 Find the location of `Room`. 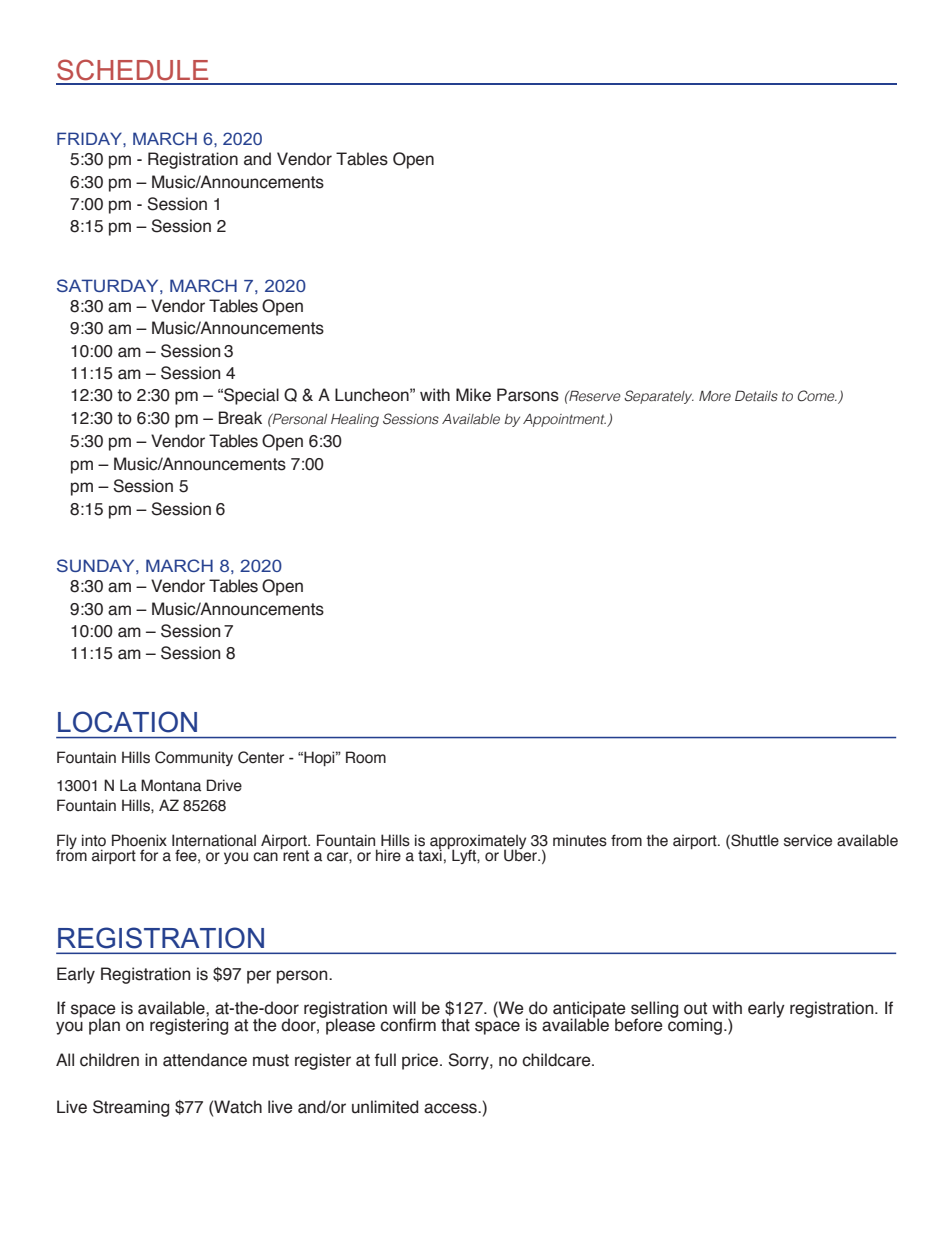

Room is located at coordinates (366, 757).
